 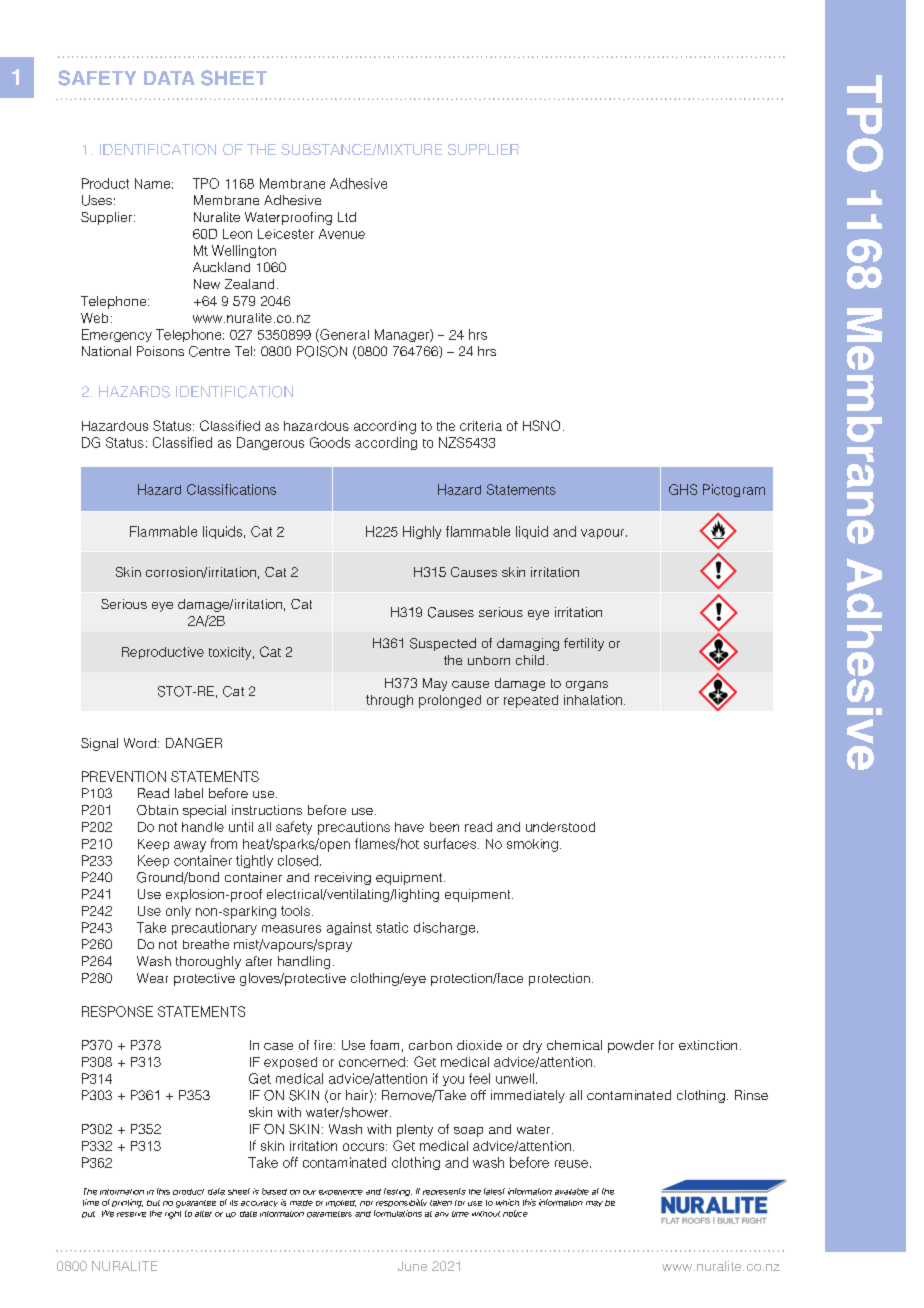 I want to click on discharge, so click(x=446, y=928).
